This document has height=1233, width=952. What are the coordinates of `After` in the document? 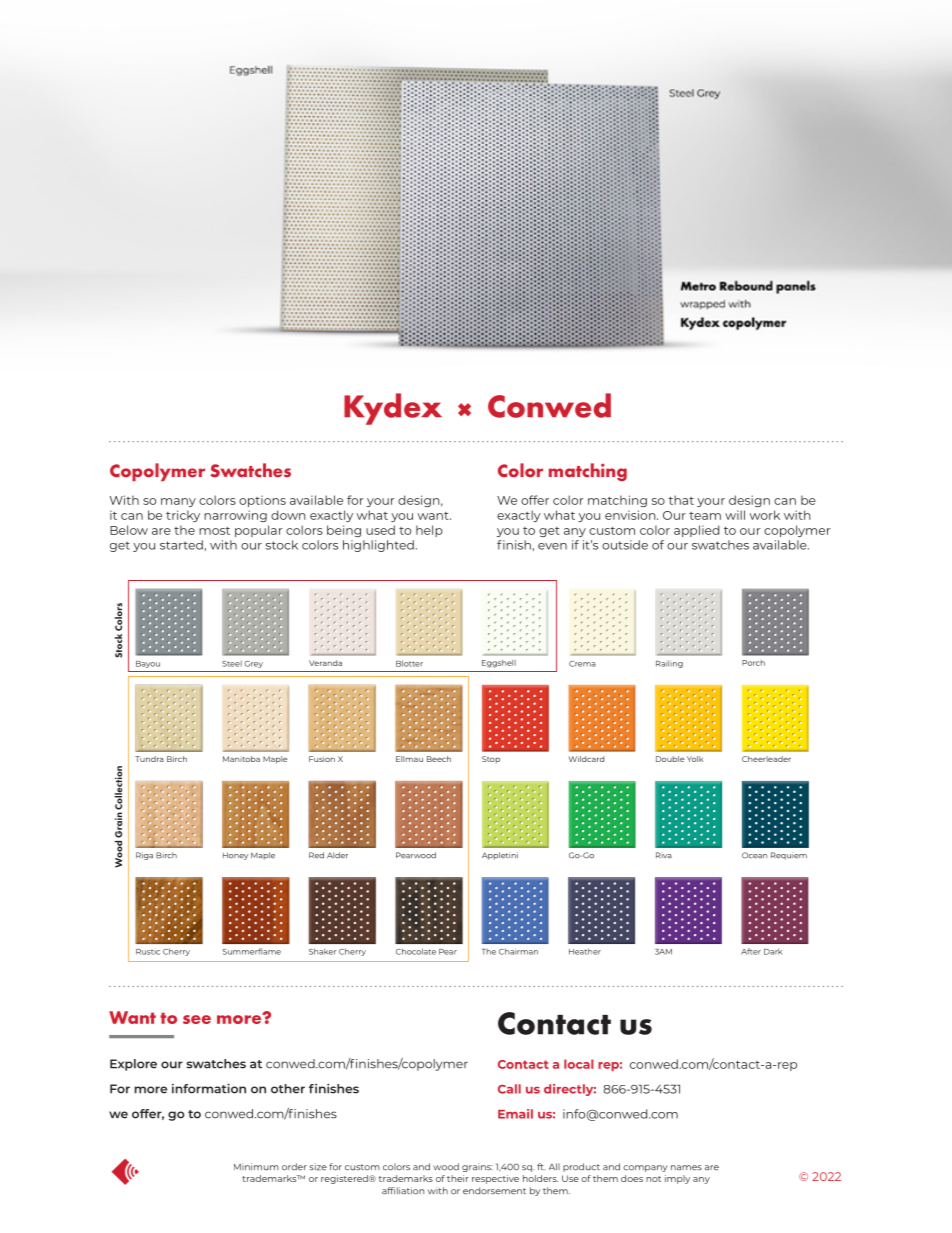 It's located at (751, 951).
